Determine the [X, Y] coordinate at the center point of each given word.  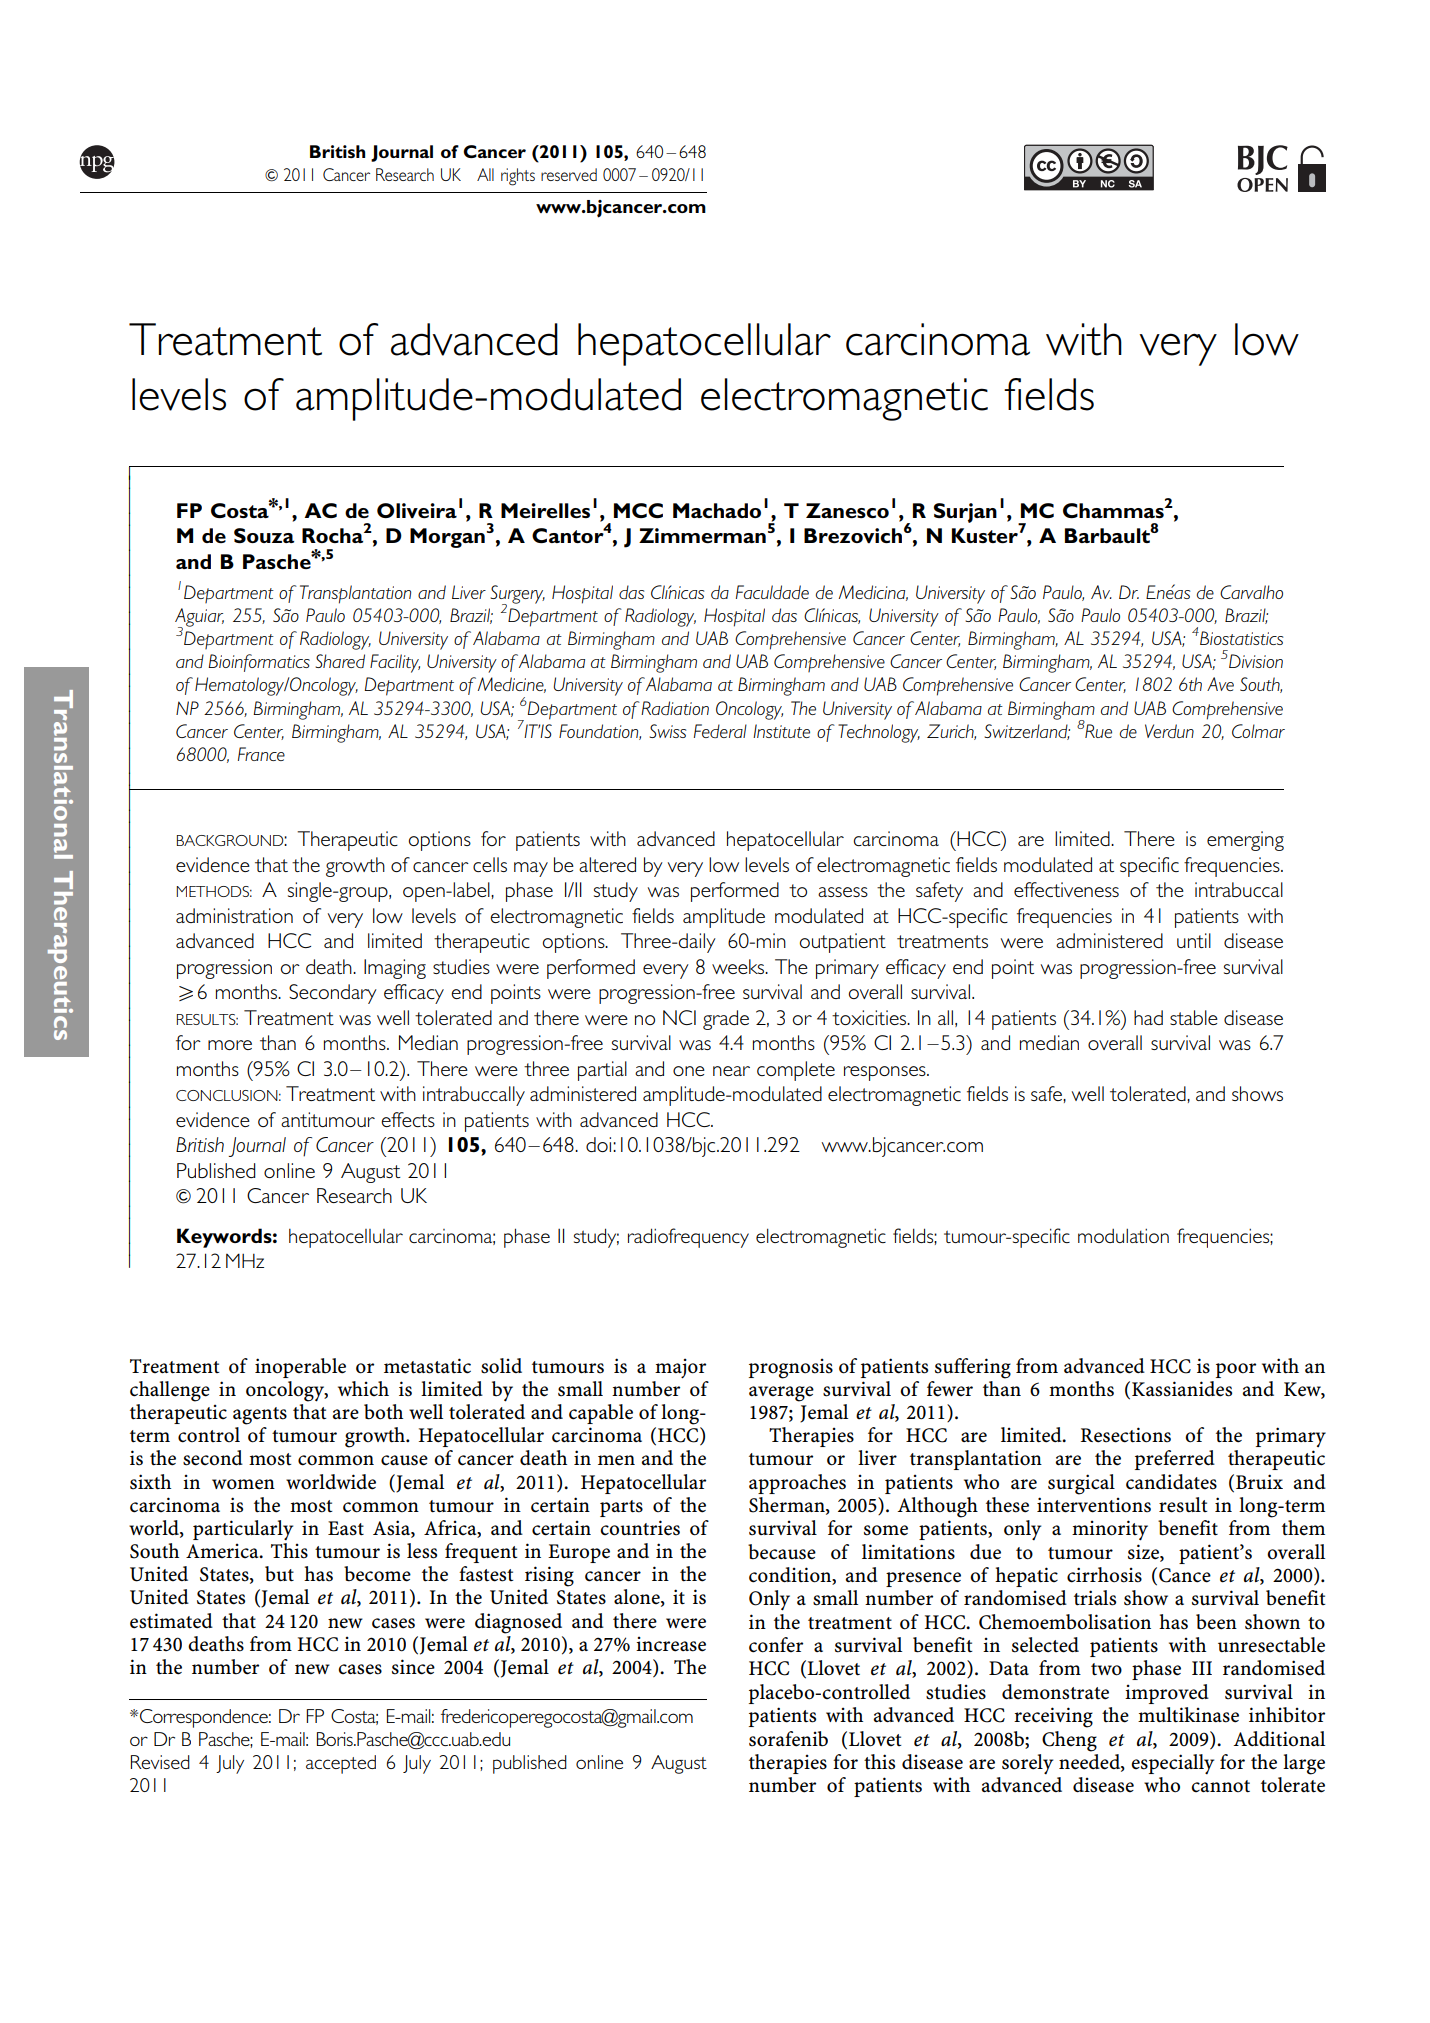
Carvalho [1251, 592]
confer [776, 1645]
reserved [569, 174]
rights [518, 177]
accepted [341, 1764]
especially [1172, 1764]
